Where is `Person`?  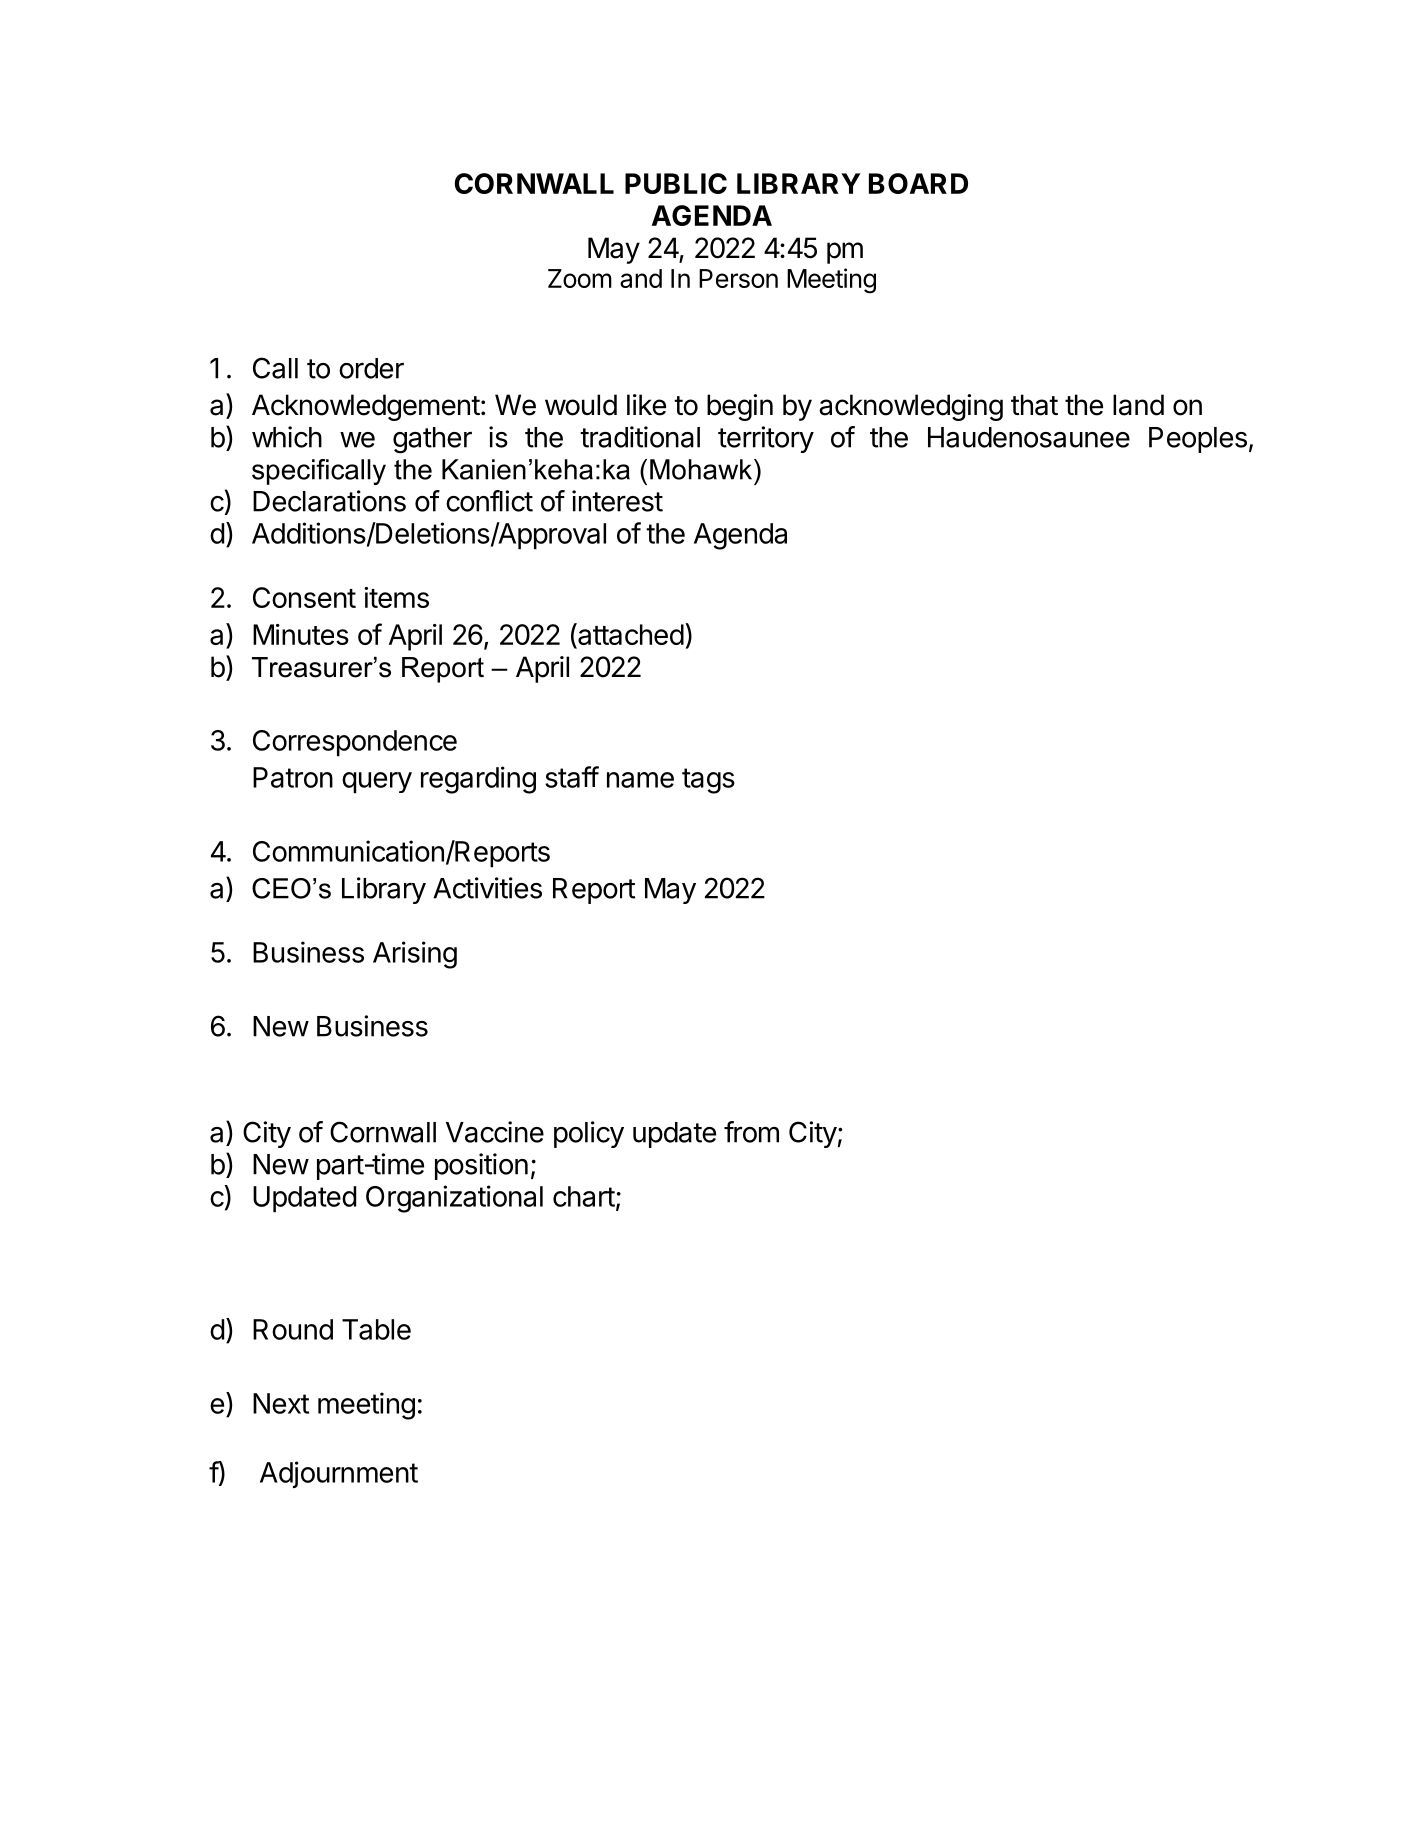
Person is located at coordinates (738, 278).
